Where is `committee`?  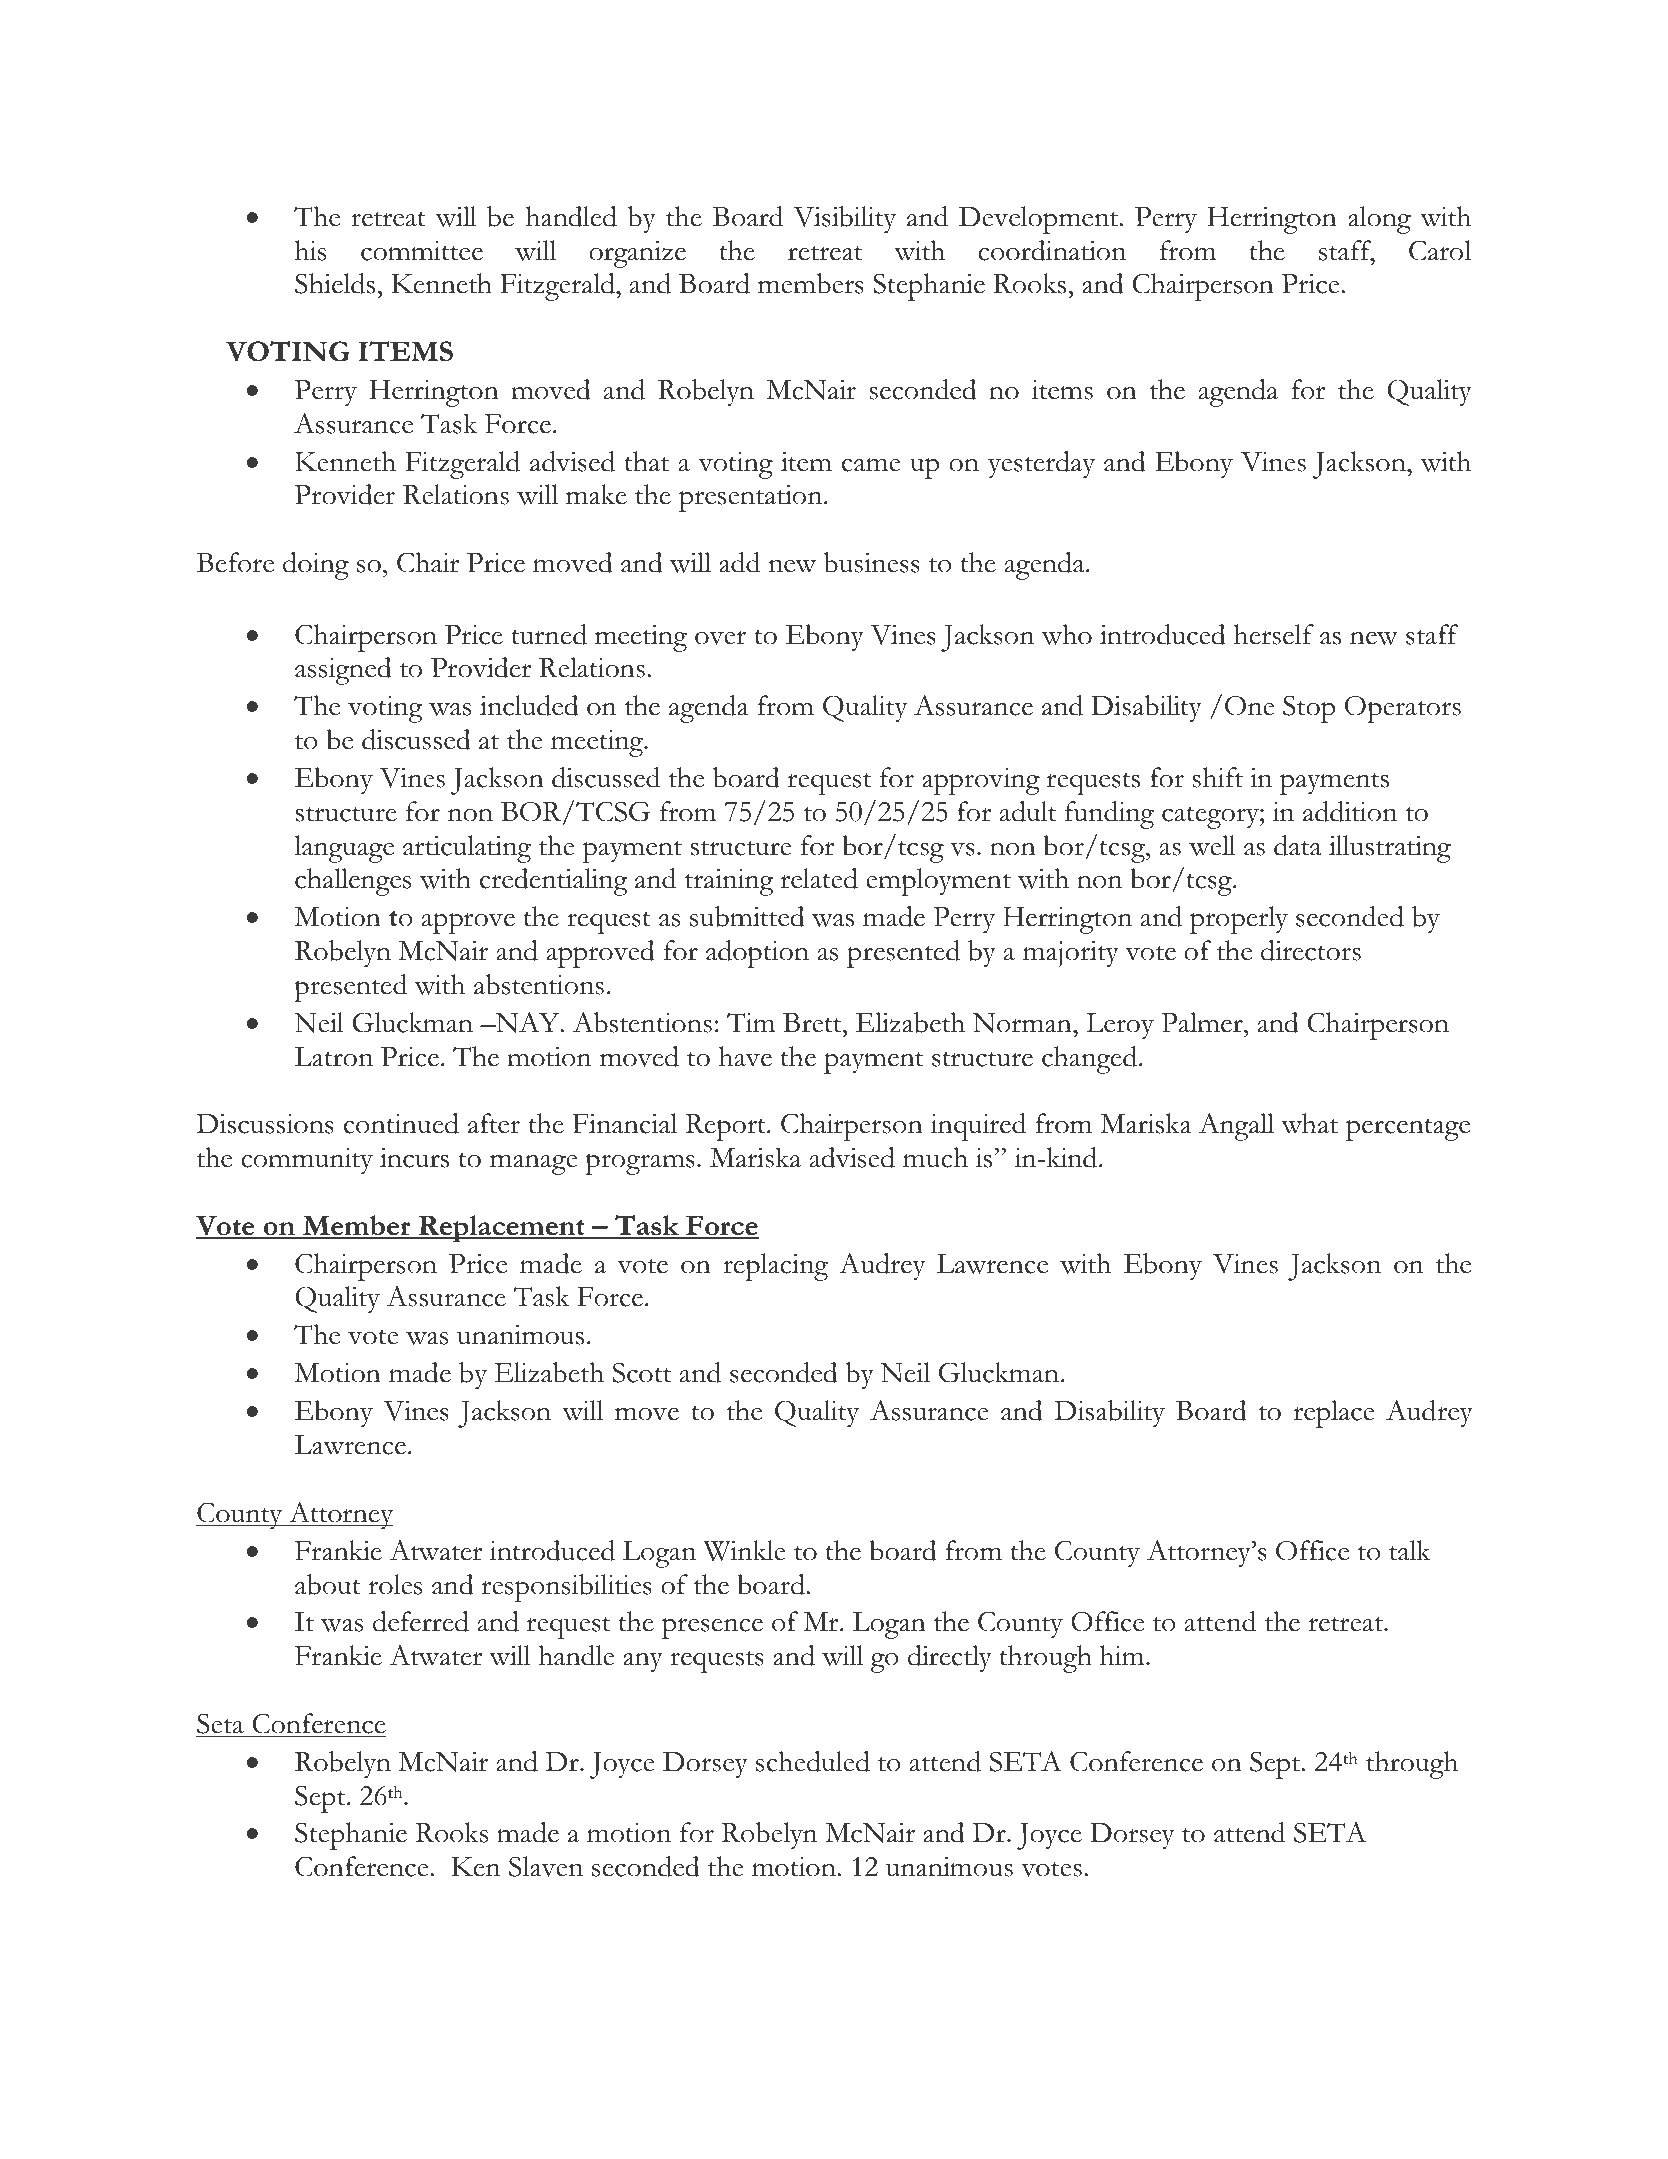 committee is located at coordinates (422, 251).
